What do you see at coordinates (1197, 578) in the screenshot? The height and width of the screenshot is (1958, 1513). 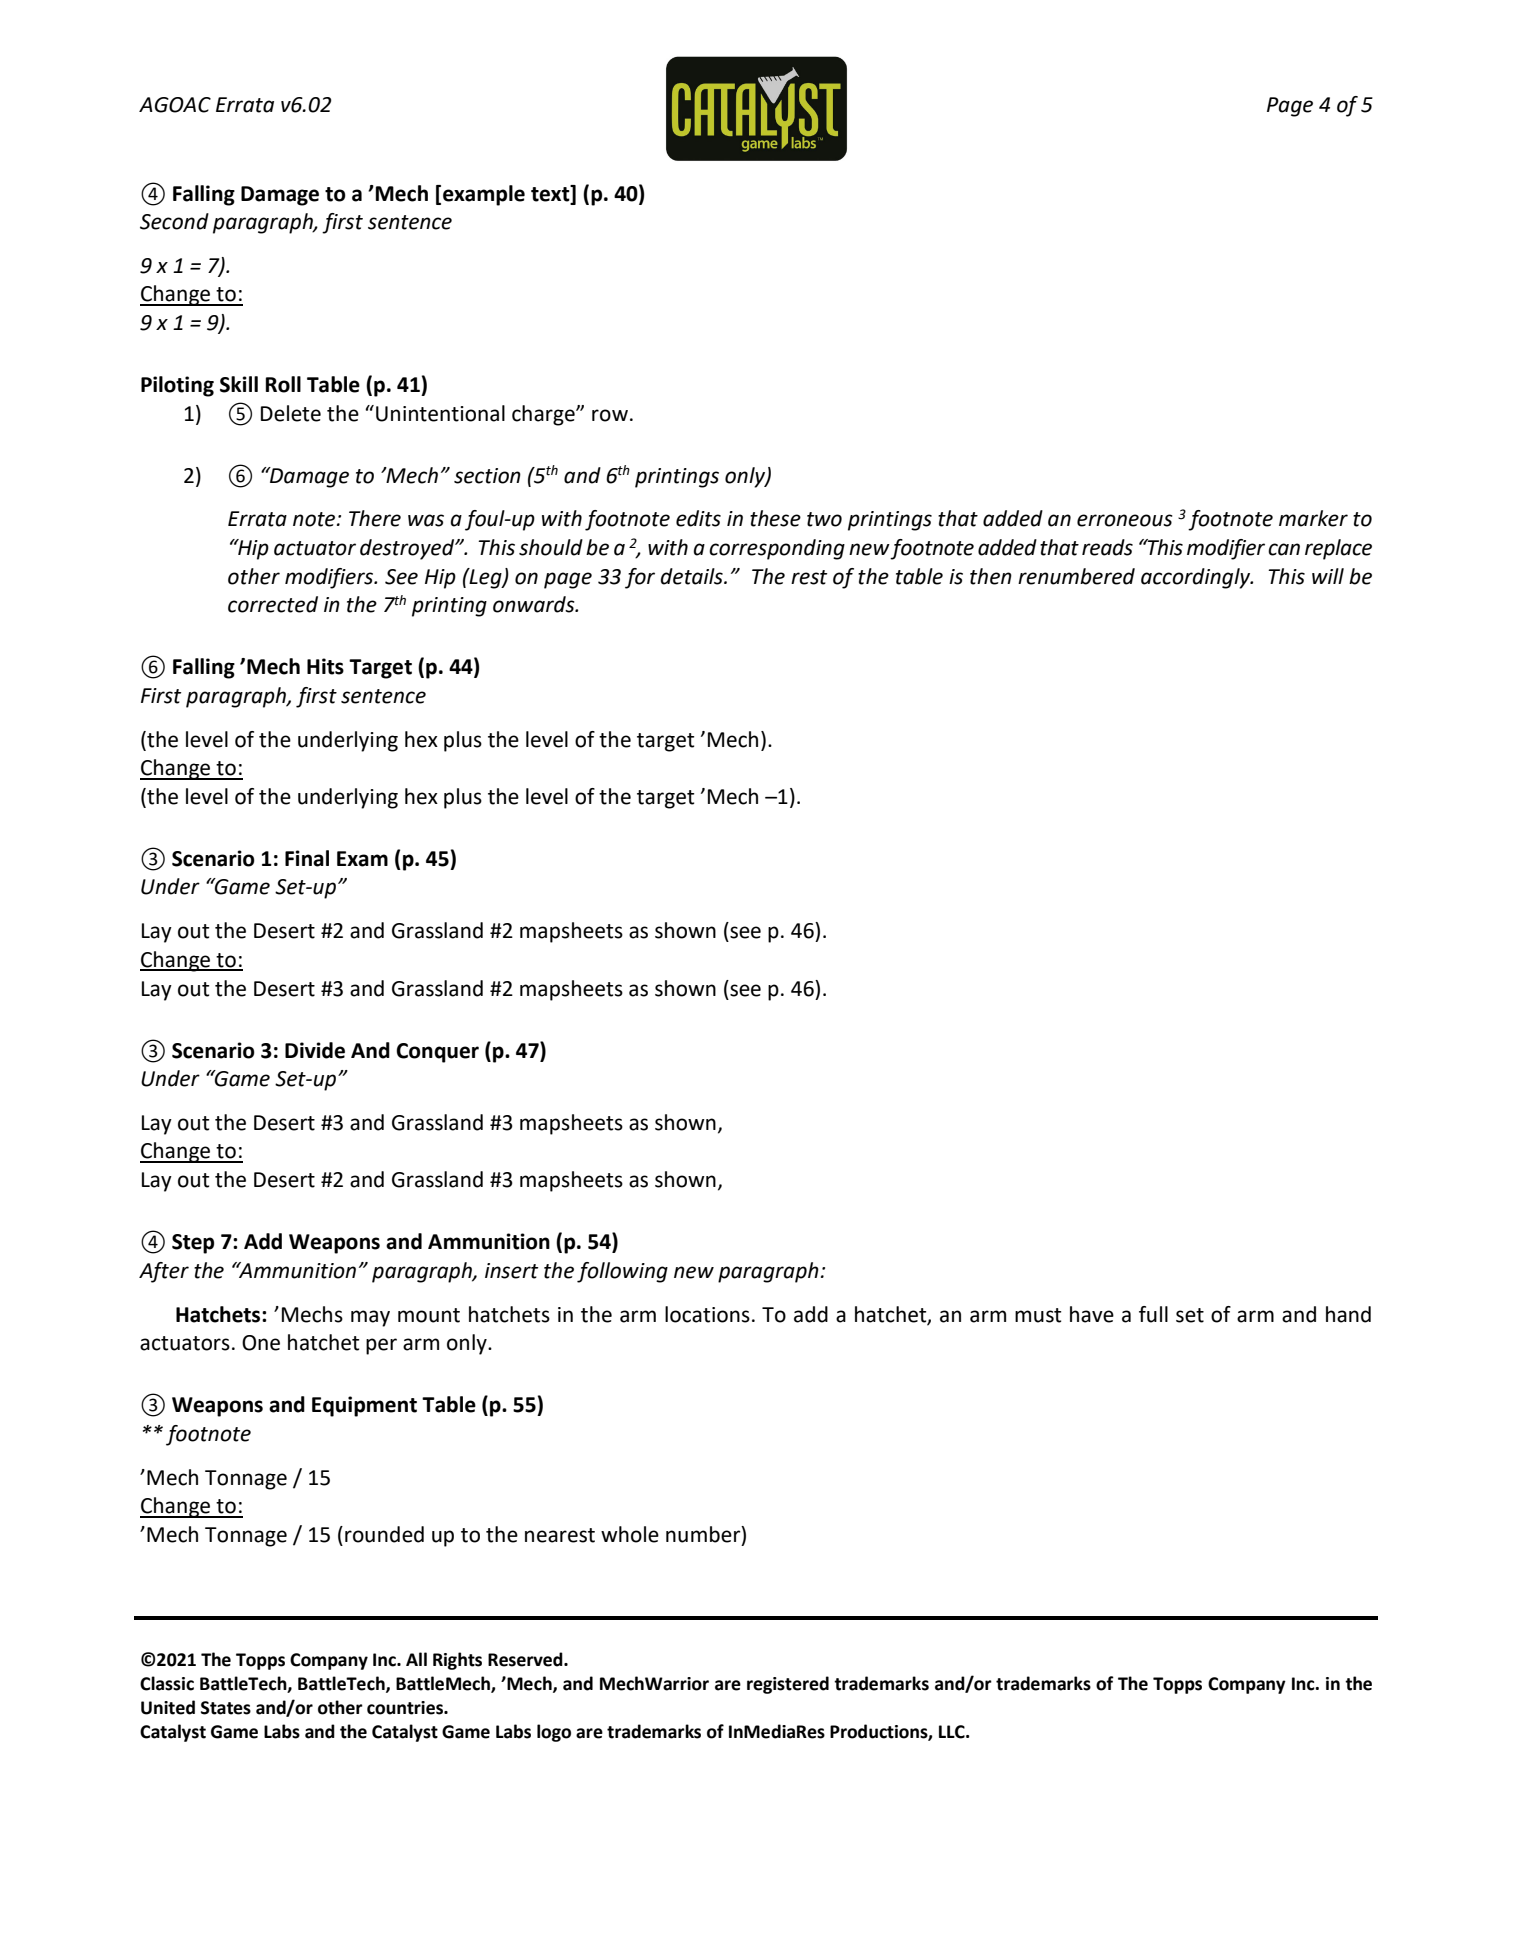 I see `accordingly` at bounding box center [1197, 578].
